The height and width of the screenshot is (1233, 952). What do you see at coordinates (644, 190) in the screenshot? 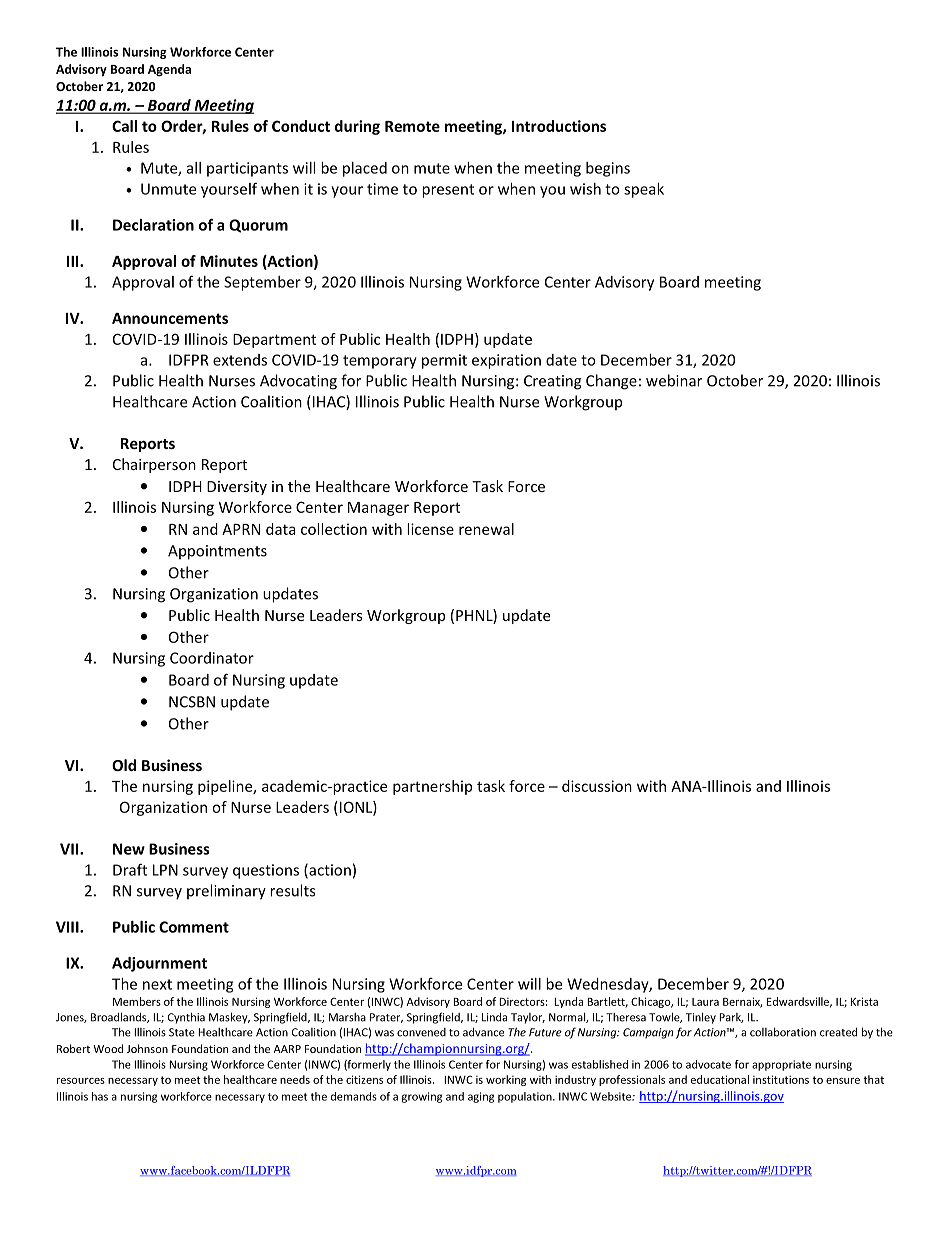
I see `speak` at bounding box center [644, 190].
